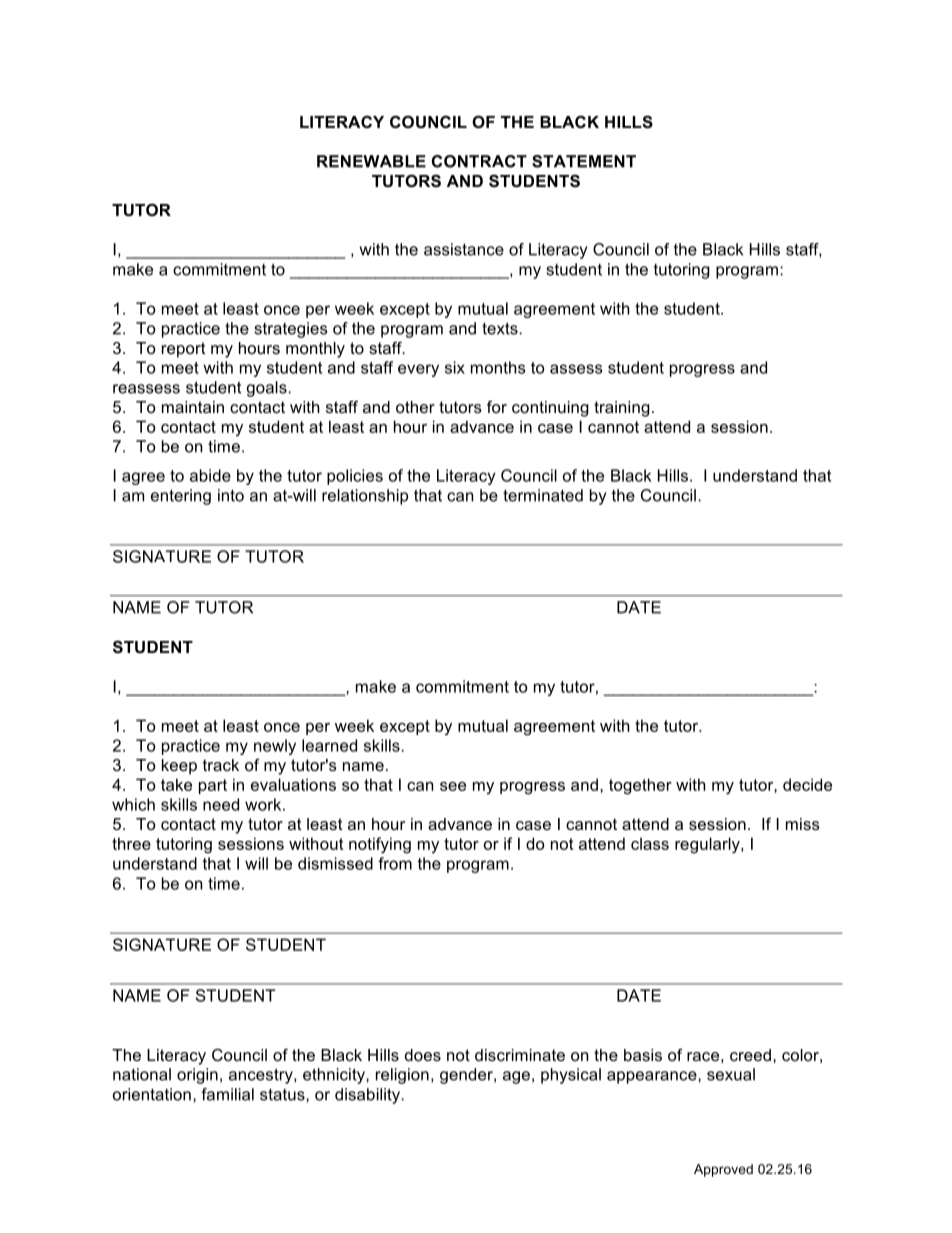 The height and width of the screenshot is (1233, 952). What do you see at coordinates (708, 845) in the screenshot?
I see `regularly` at bounding box center [708, 845].
